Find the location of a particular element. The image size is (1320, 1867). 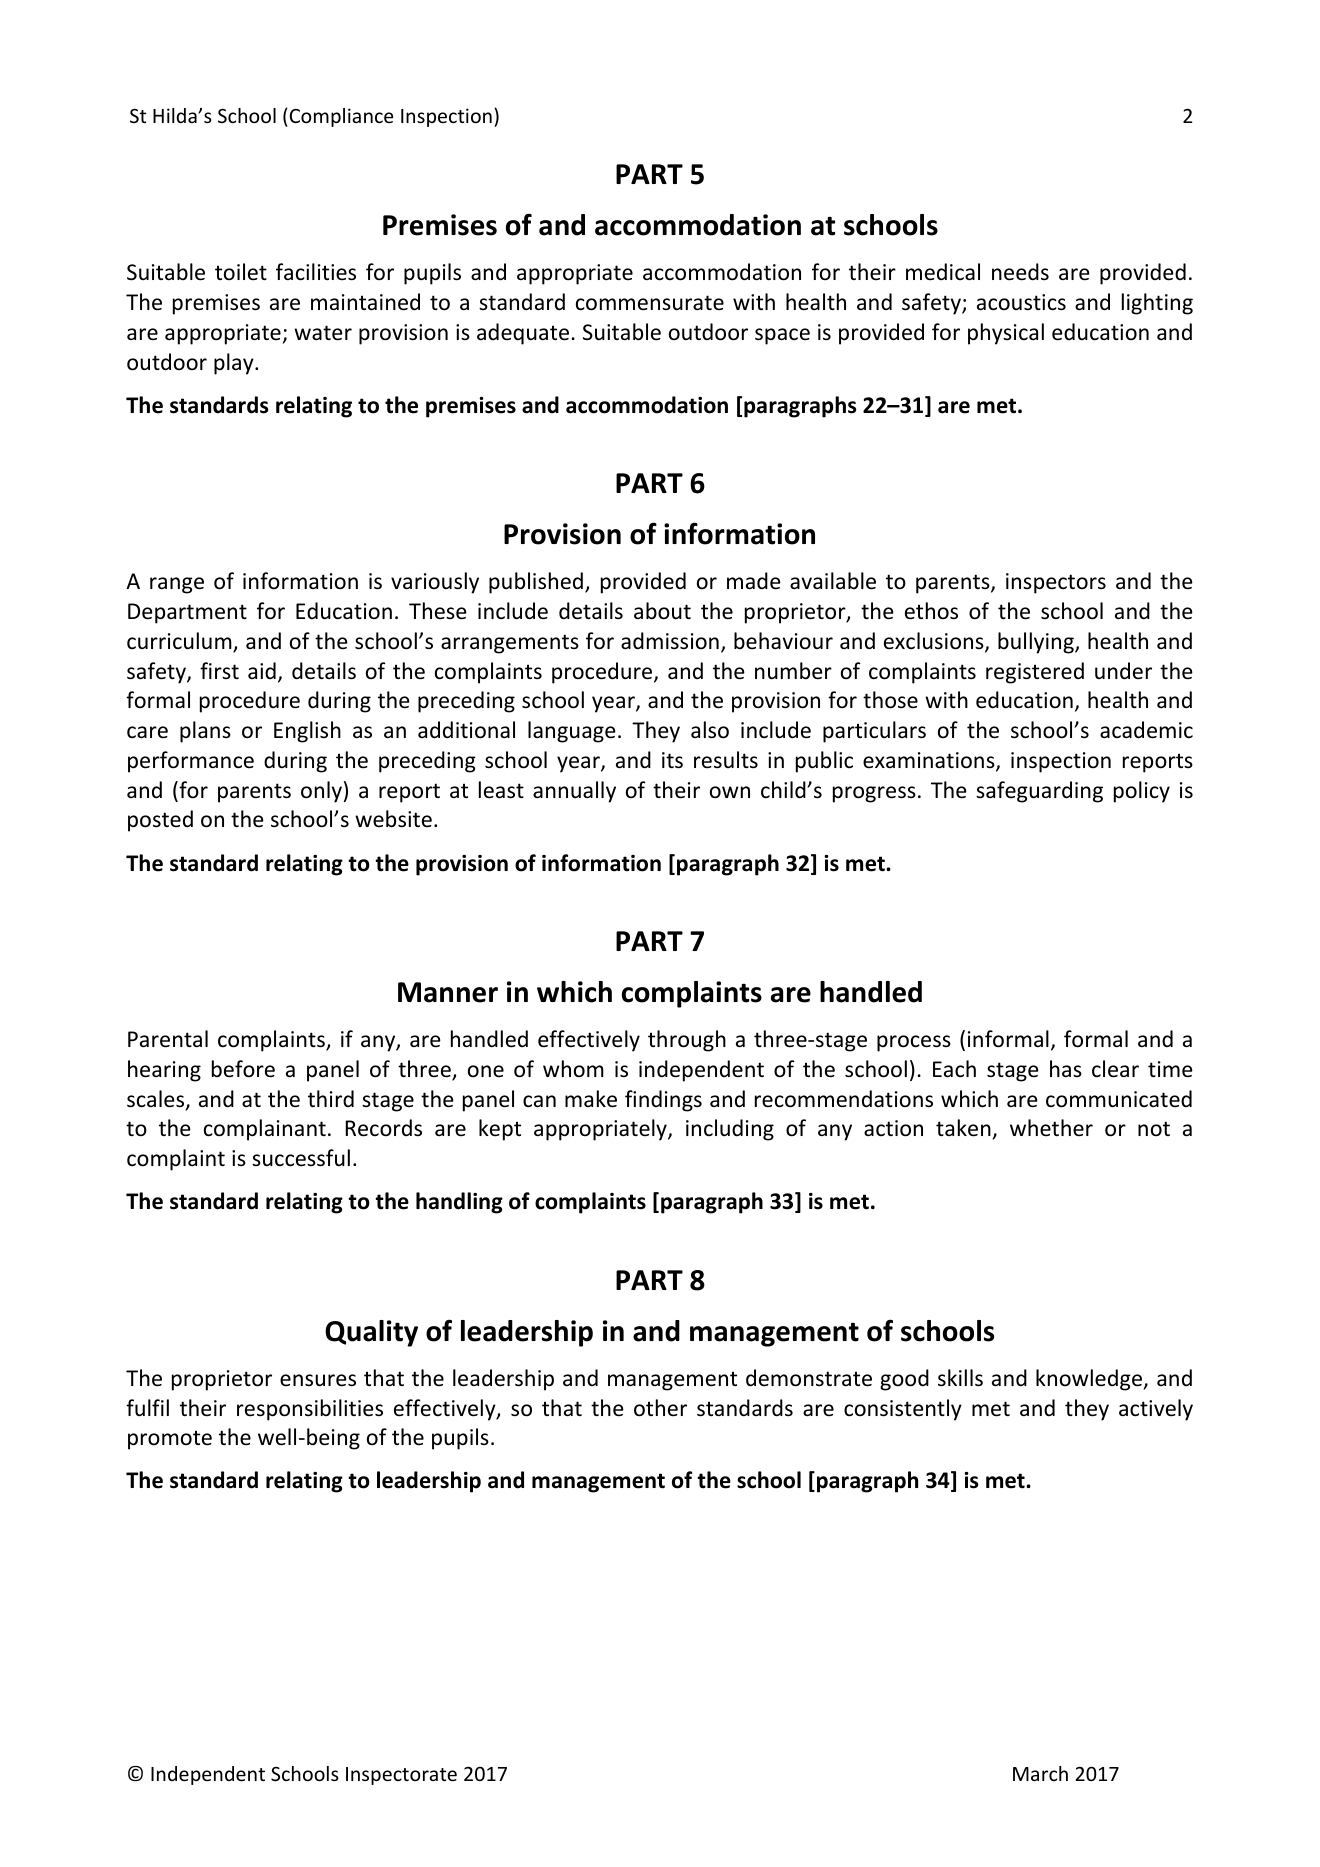

other is located at coordinates (660, 1408).
